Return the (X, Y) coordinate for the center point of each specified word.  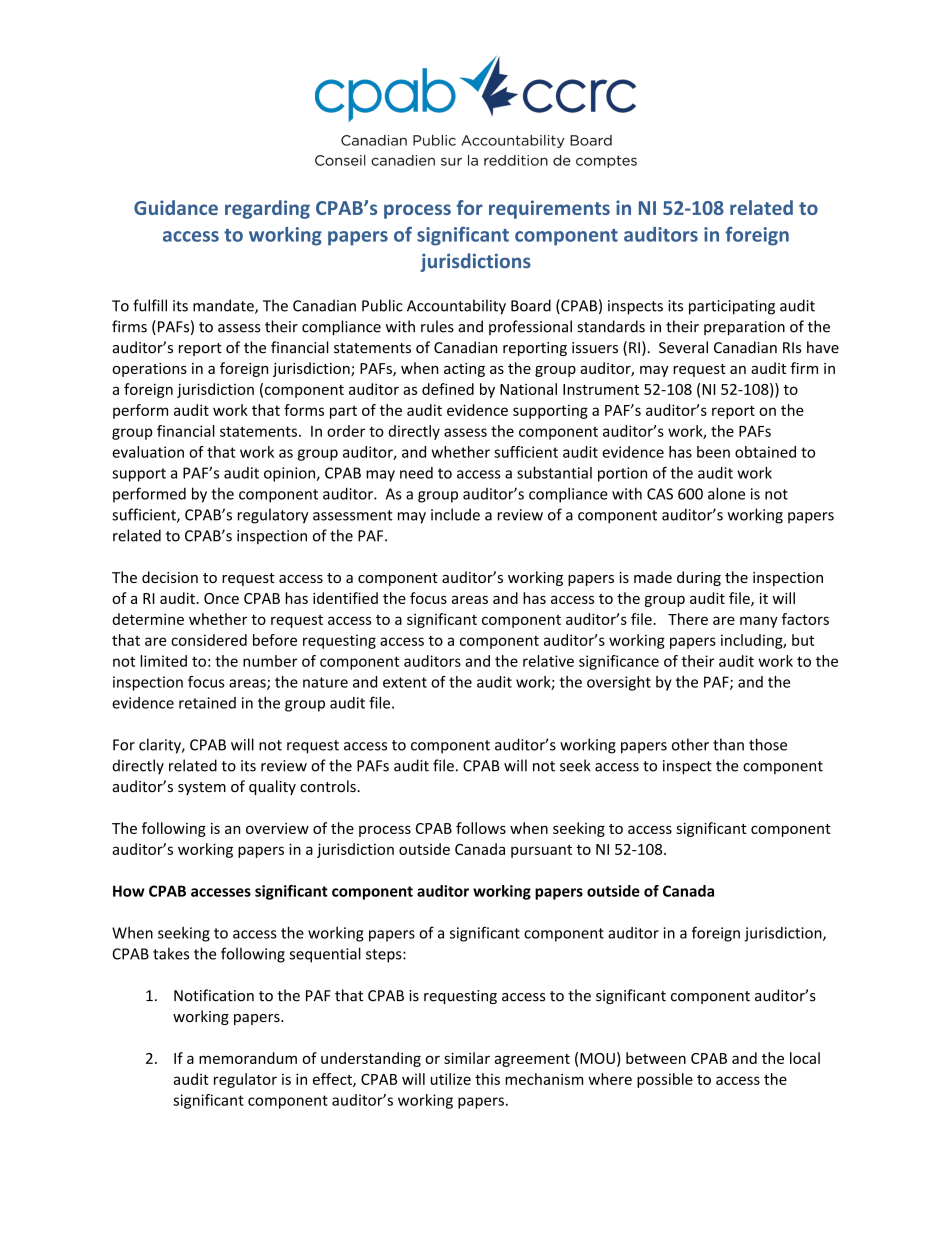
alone (726, 493)
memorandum (248, 1058)
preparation (744, 328)
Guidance (176, 207)
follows (481, 828)
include (455, 514)
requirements (549, 209)
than (728, 744)
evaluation (148, 452)
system (202, 788)
